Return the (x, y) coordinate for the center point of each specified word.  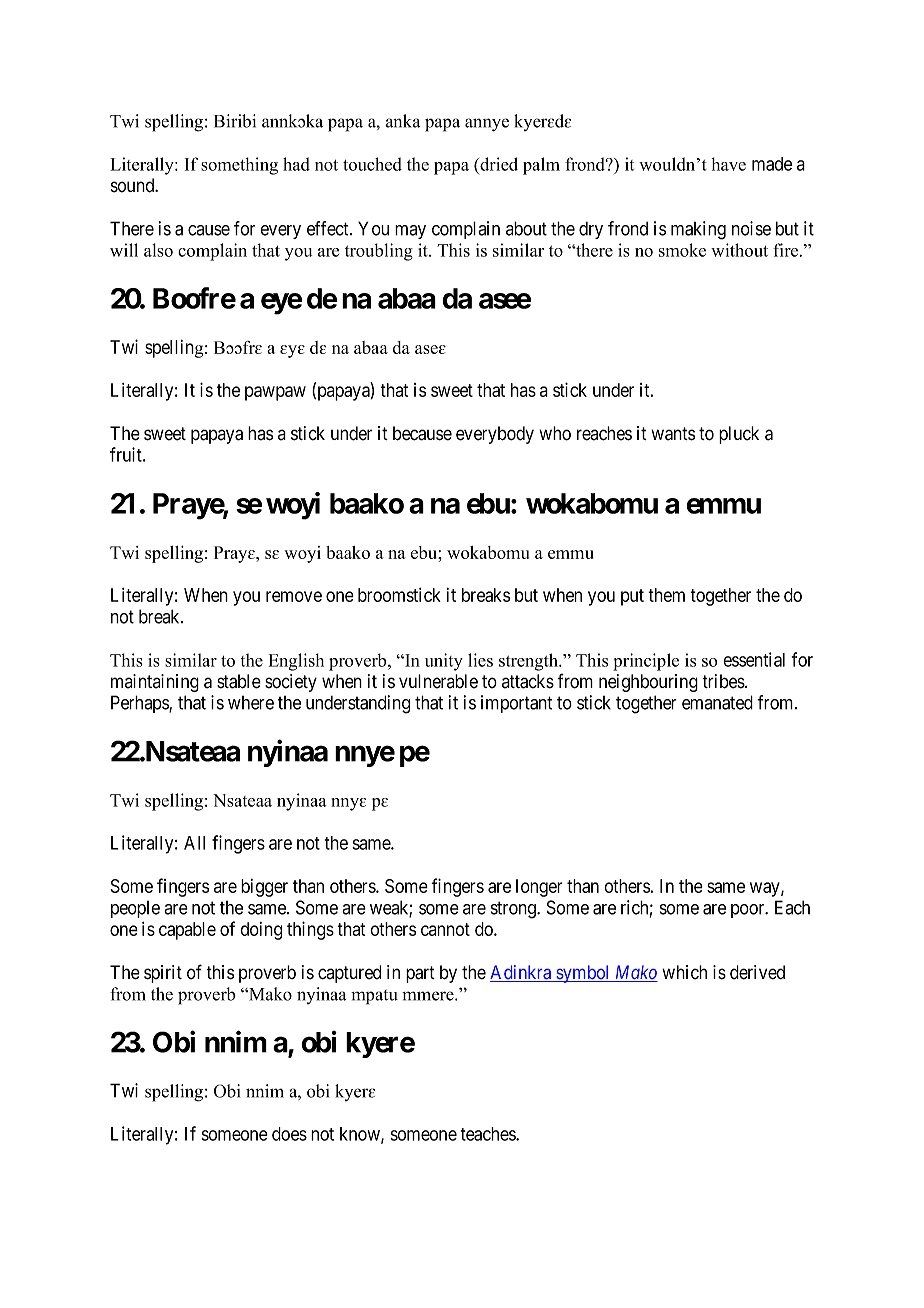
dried (498, 164)
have (729, 164)
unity (444, 662)
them (666, 595)
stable (239, 681)
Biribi (235, 121)
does (289, 1134)
